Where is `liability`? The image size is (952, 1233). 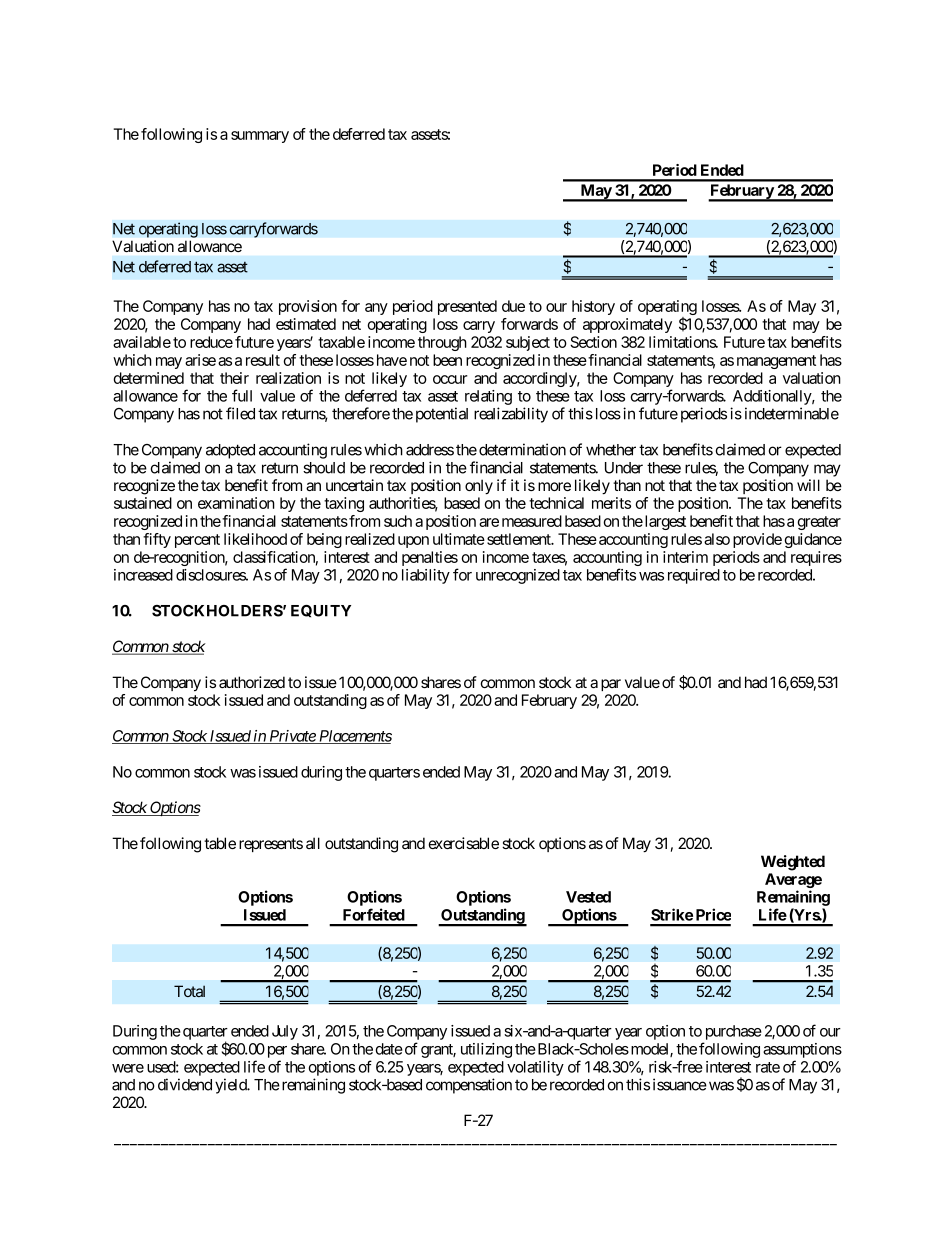 liability is located at coordinates (426, 576).
